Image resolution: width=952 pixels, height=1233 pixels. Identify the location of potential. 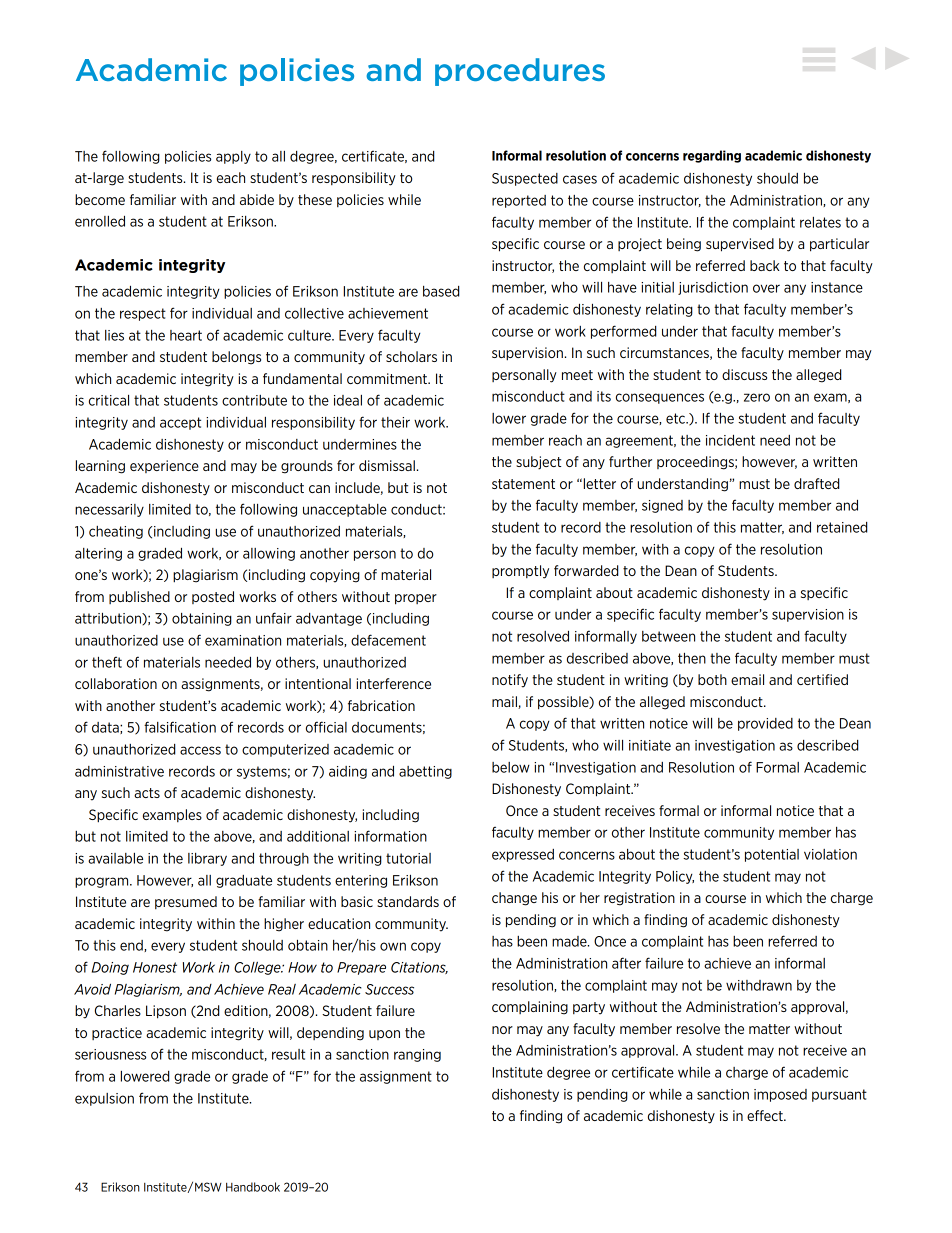
(772, 855).
